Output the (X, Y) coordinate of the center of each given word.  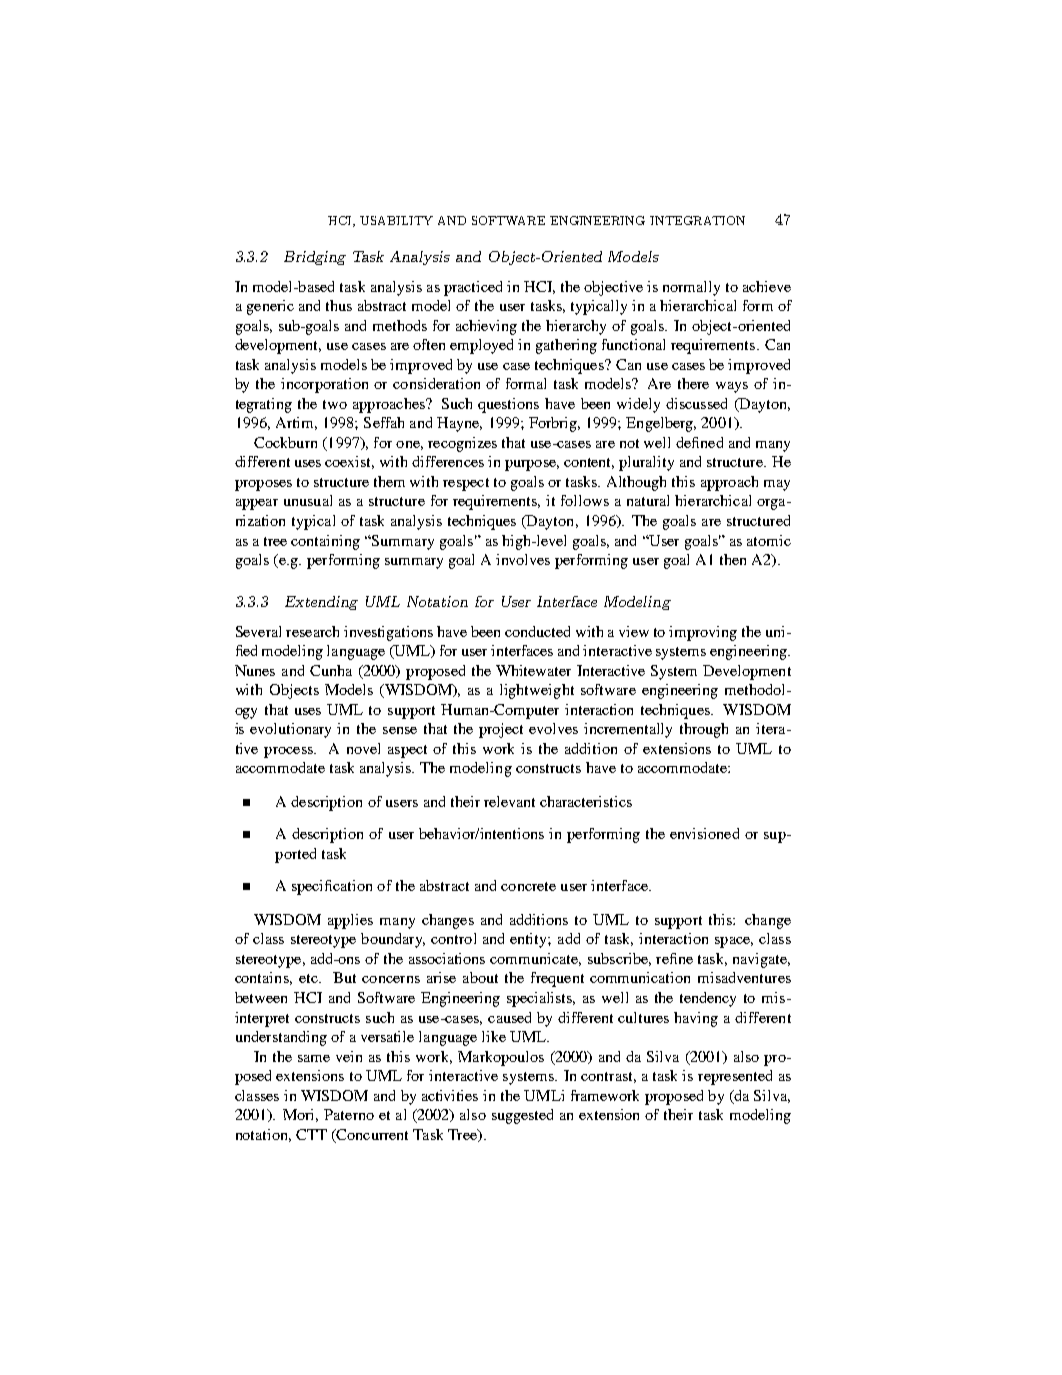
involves (523, 559)
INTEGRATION (697, 220)
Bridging (315, 258)
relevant (509, 801)
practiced (473, 288)
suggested (522, 1116)
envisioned (704, 833)
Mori (300, 1115)
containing (325, 542)
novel (363, 748)
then (733, 559)
